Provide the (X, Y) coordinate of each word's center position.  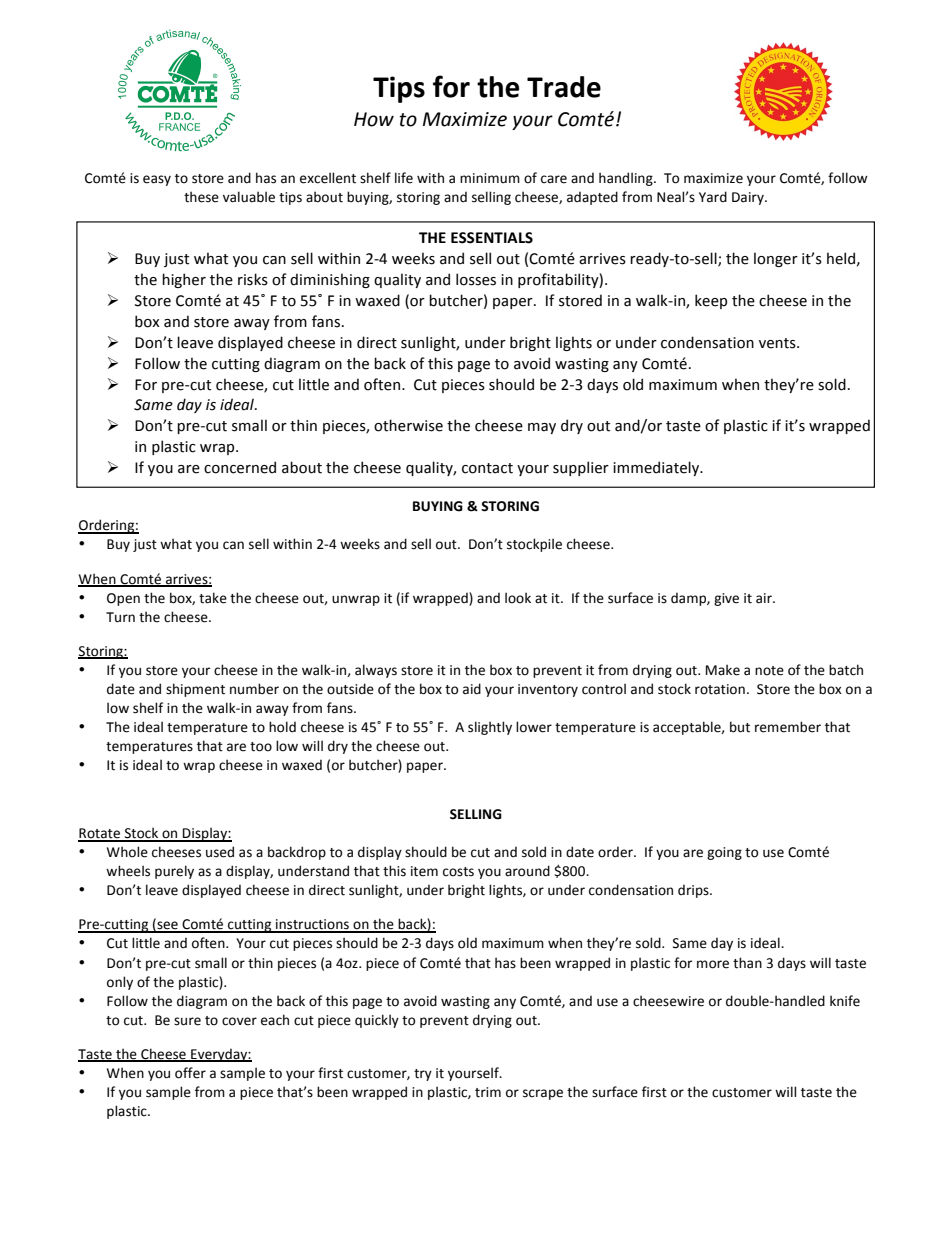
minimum (490, 178)
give (726, 599)
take (213, 598)
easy (157, 180)
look (518, 598)
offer (190, 1073)
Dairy (749, 198)
